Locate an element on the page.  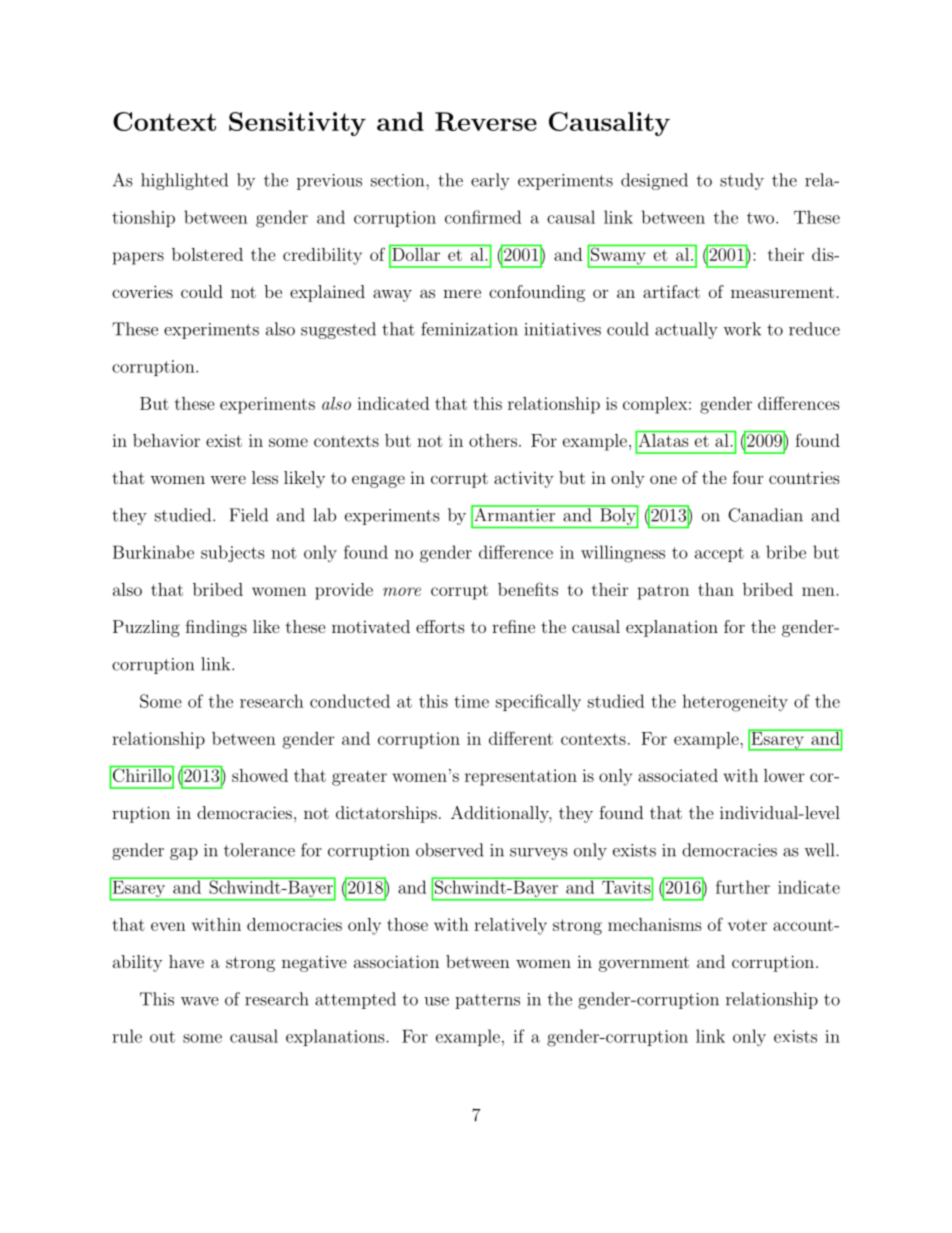
highlighted is located at coordinates (184, 181).
